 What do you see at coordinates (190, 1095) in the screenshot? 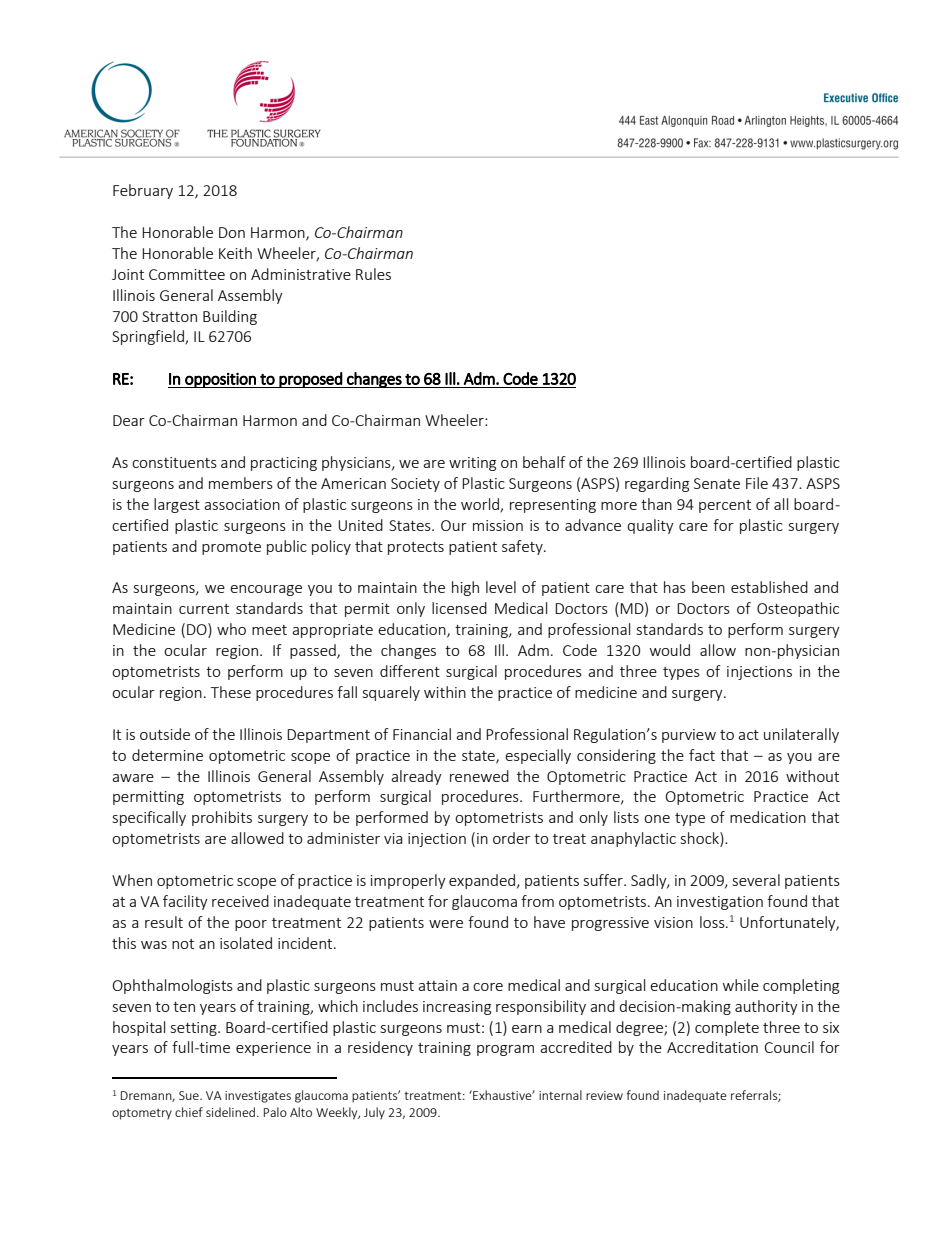
I see `Sue` at bounding box center [190, 1095].
